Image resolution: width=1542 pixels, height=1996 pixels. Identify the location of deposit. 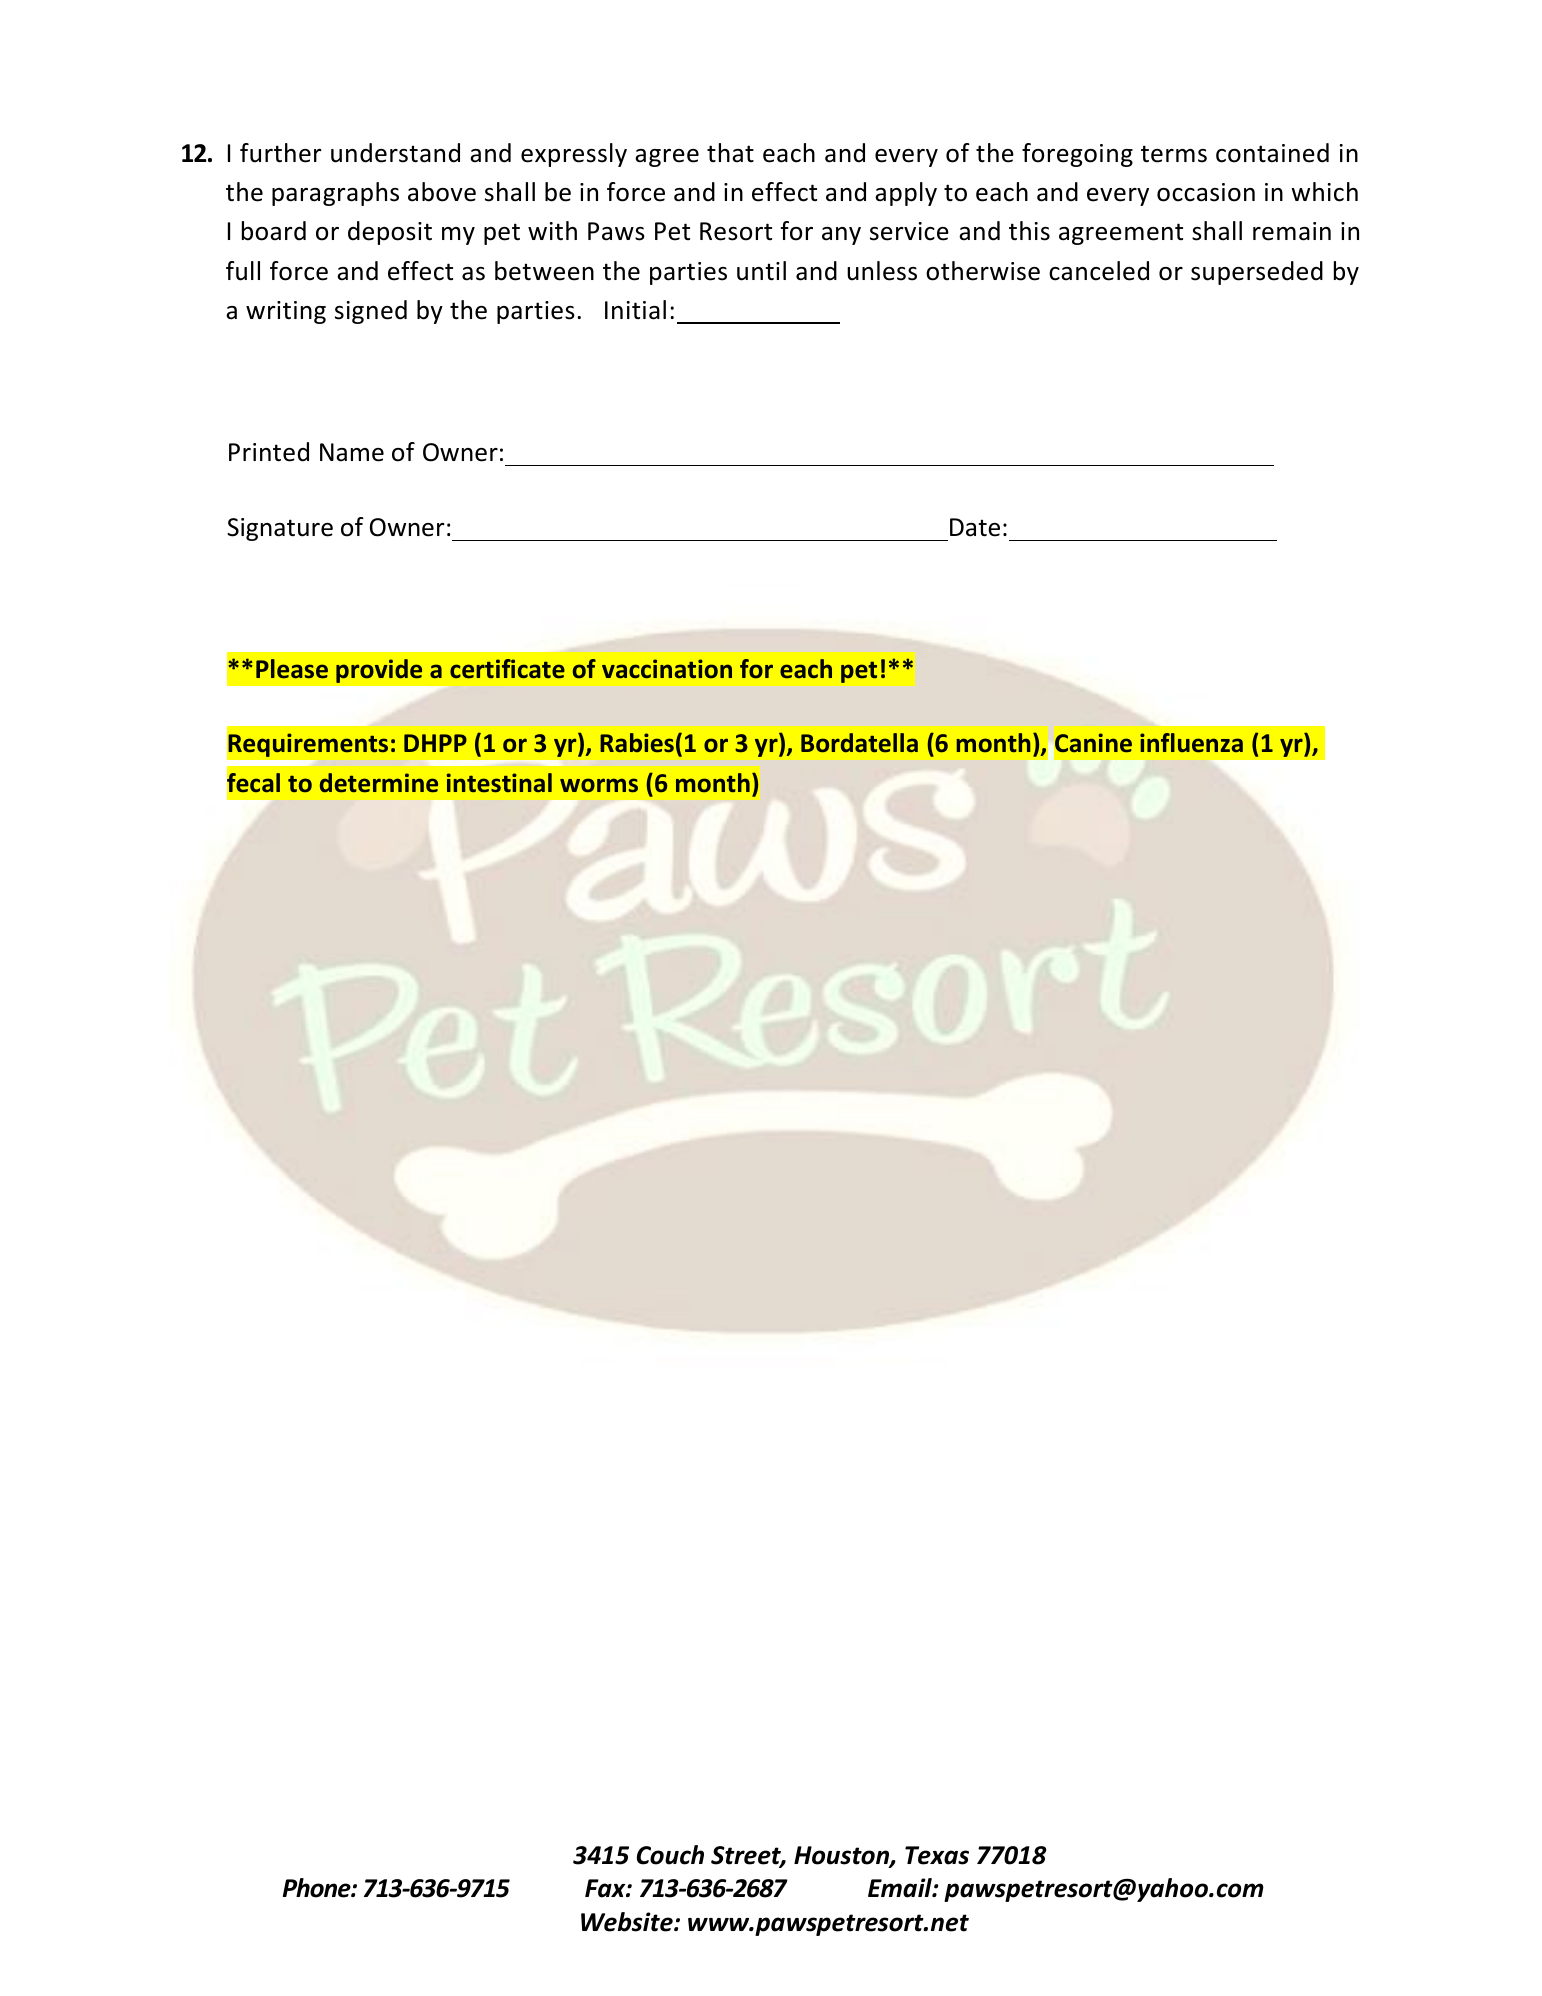
(390, 233).
